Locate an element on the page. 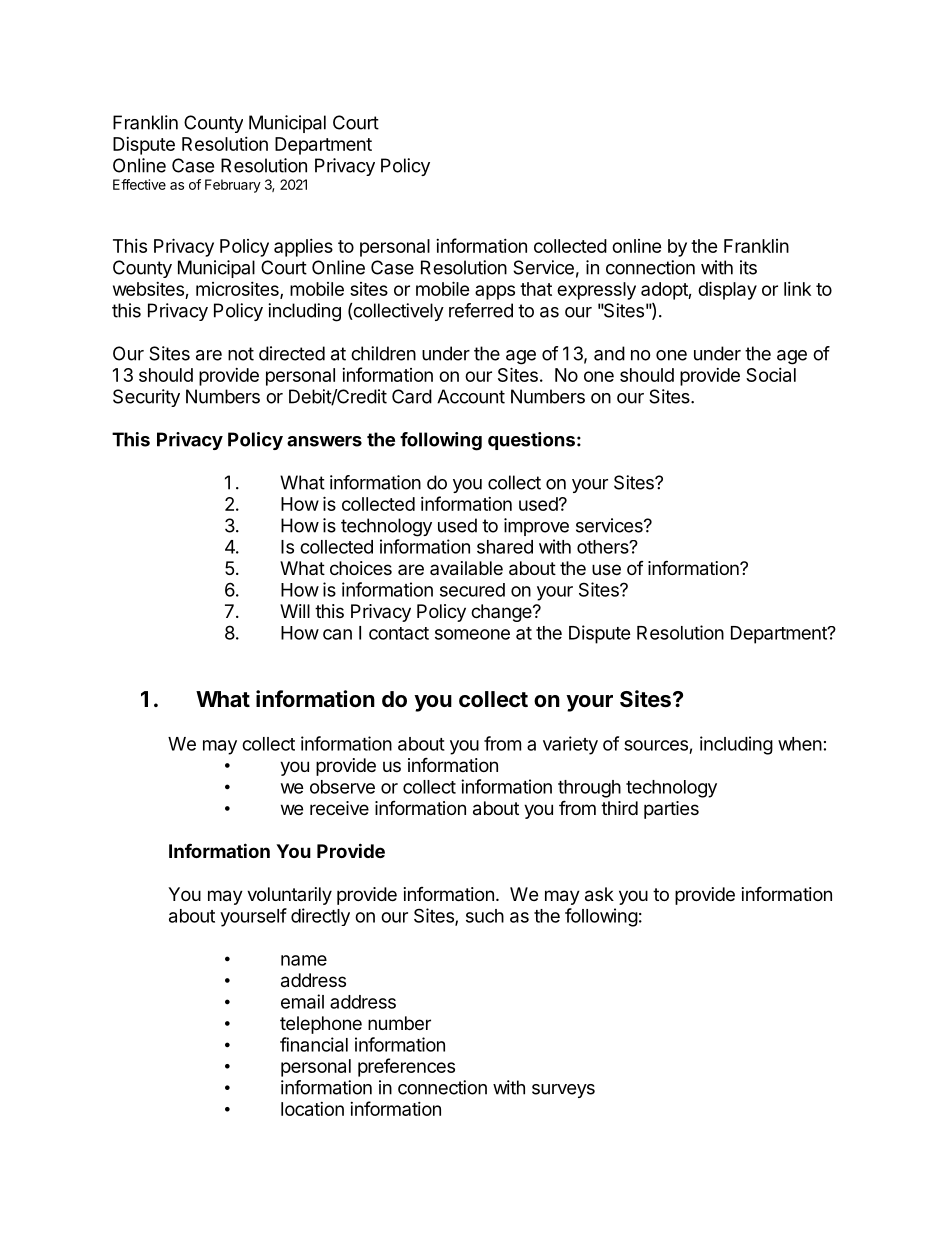 Image resolution: width=952 pixels, height=1233 pixels. Social is located at coordinates (771, 375).
